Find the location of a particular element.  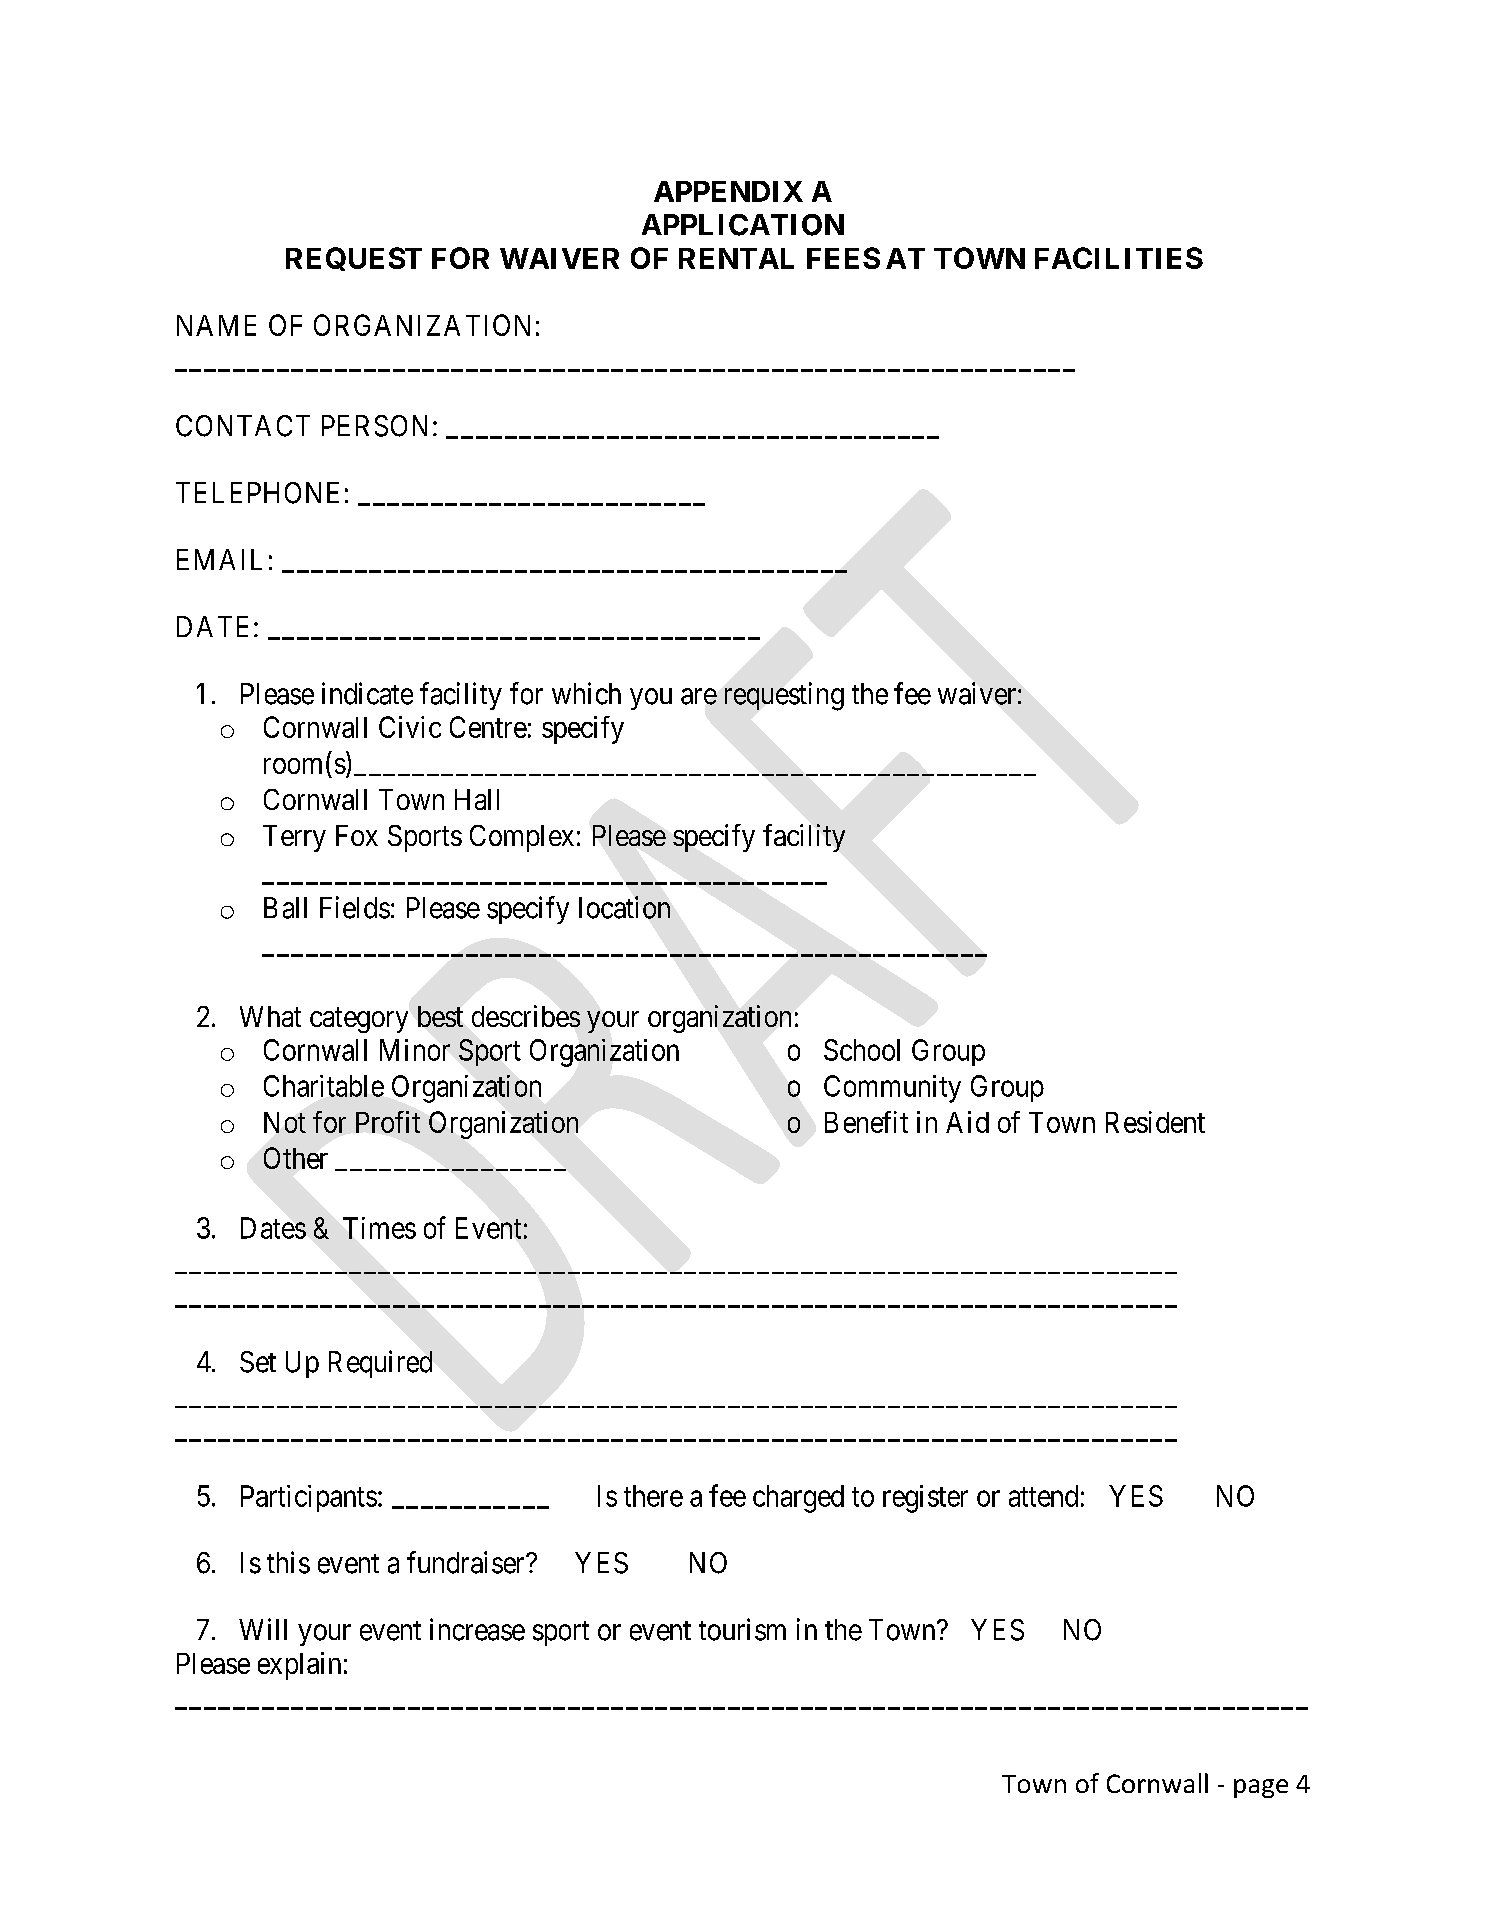

APPLICATION is located at coordinates (743, 225).
